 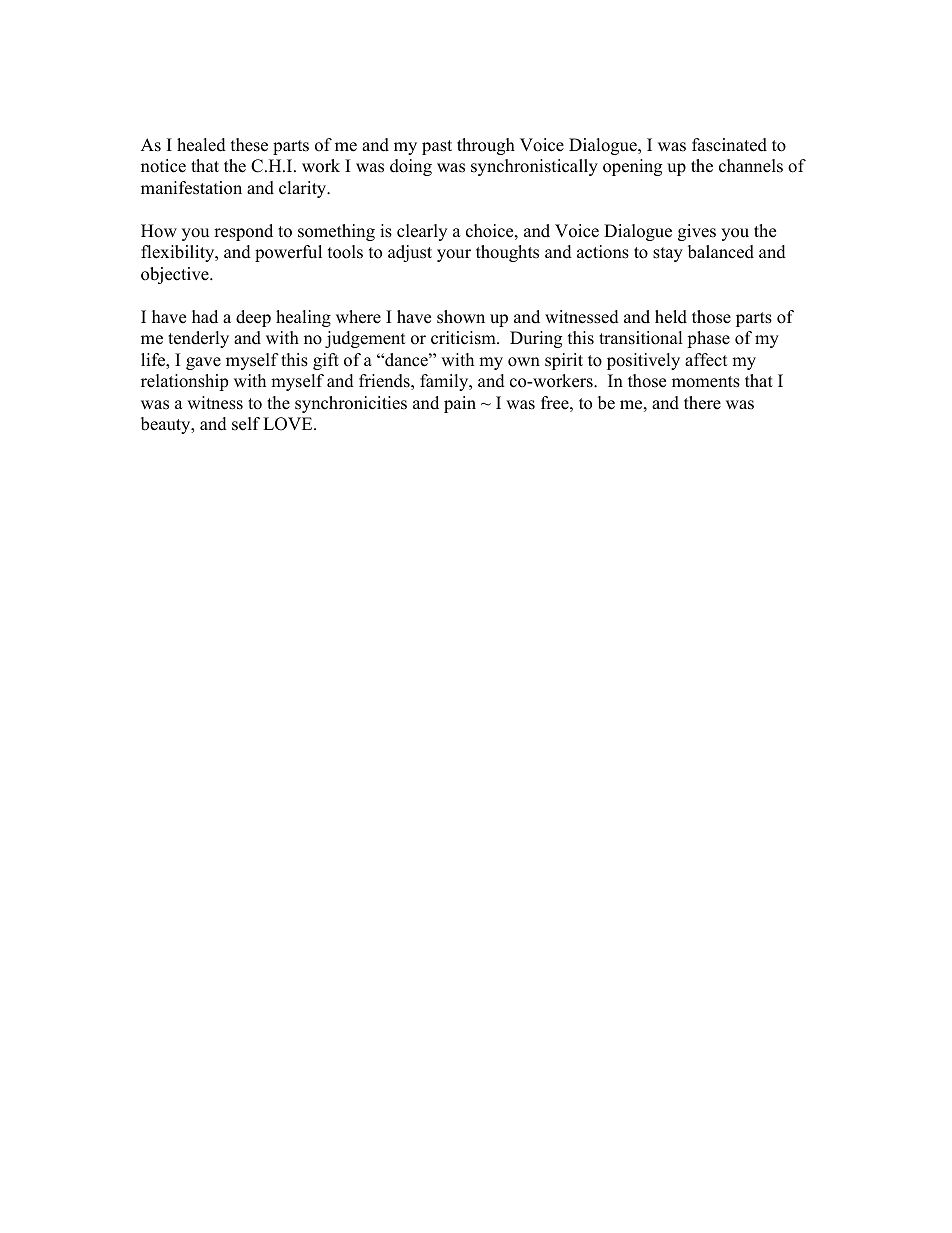 What do you see at coordinates (460, 404) in the screenshot?
I see `pain` at bounding box center [460, 404].
